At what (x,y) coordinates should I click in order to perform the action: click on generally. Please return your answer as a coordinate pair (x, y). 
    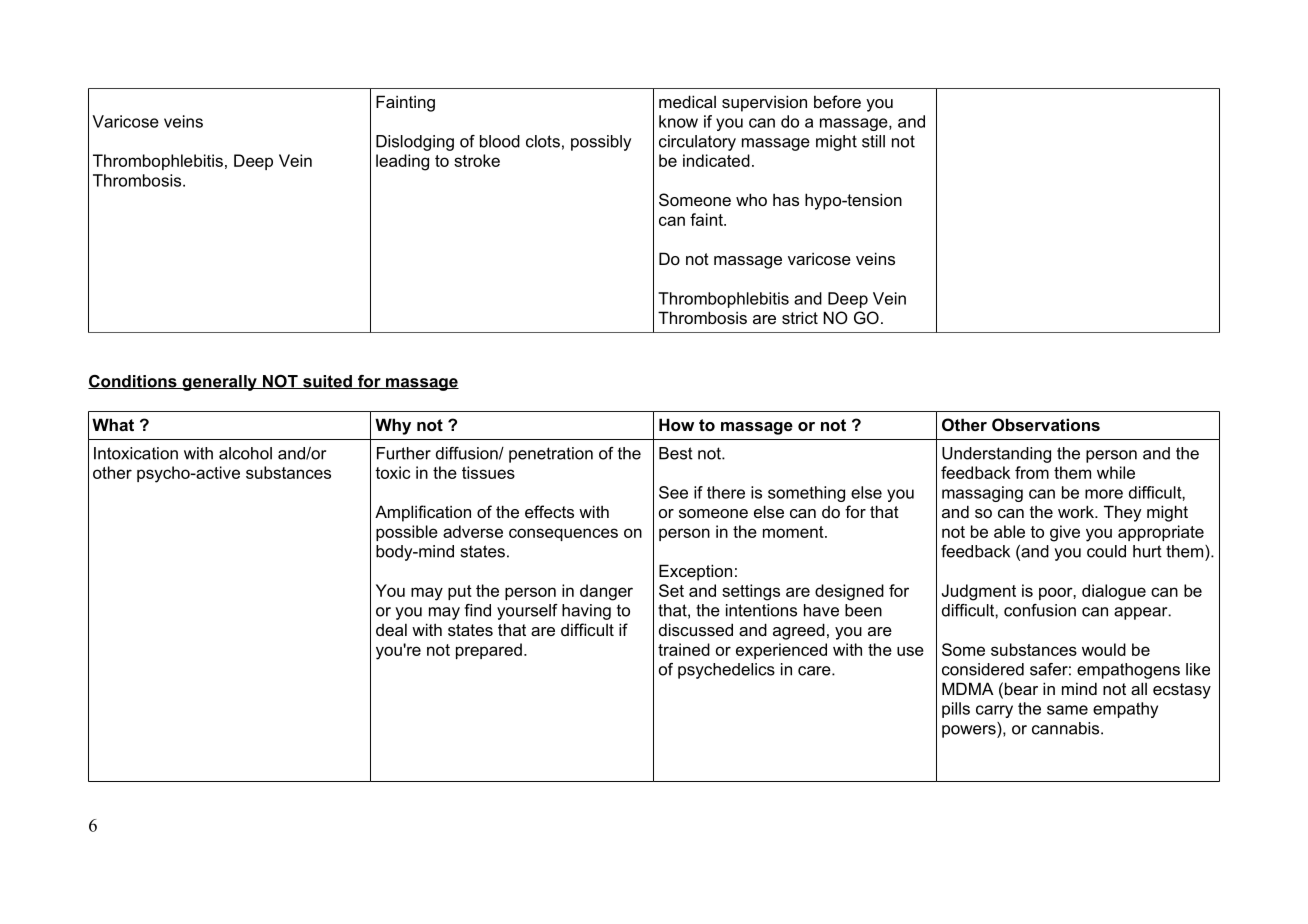
    Looking at the image, I should click on (219, 383).
